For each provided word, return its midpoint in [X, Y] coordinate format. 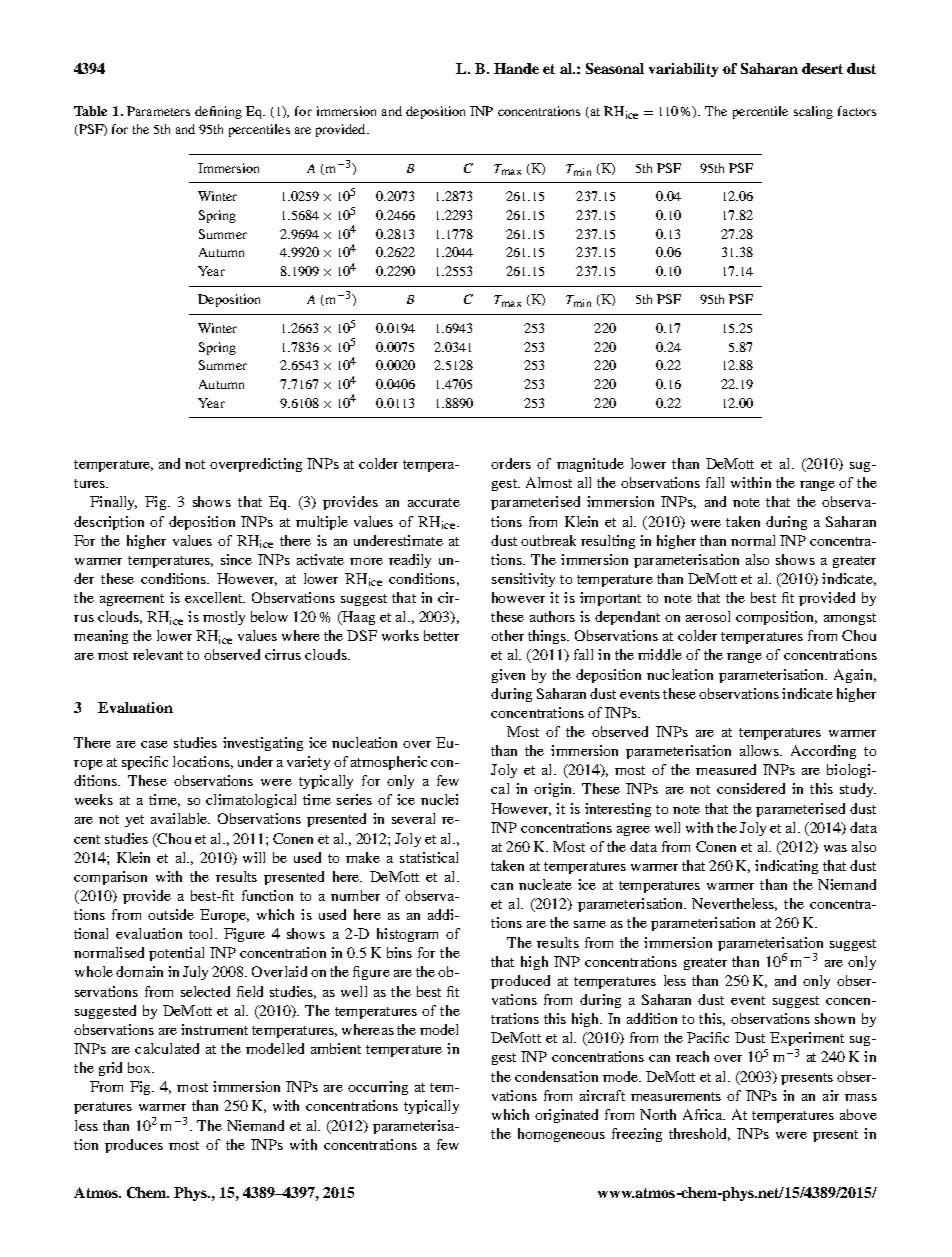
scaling [813, 112]
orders [511, 463]
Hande [516, 68]
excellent [215, 597]
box [140, 1067]
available [180, 818]
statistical [429, 857]
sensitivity [523, 580]
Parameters [158, 111]
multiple [322, 523]
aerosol [708, 616]
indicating [786, 867]
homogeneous [561, 1135]
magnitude [590, 465]
